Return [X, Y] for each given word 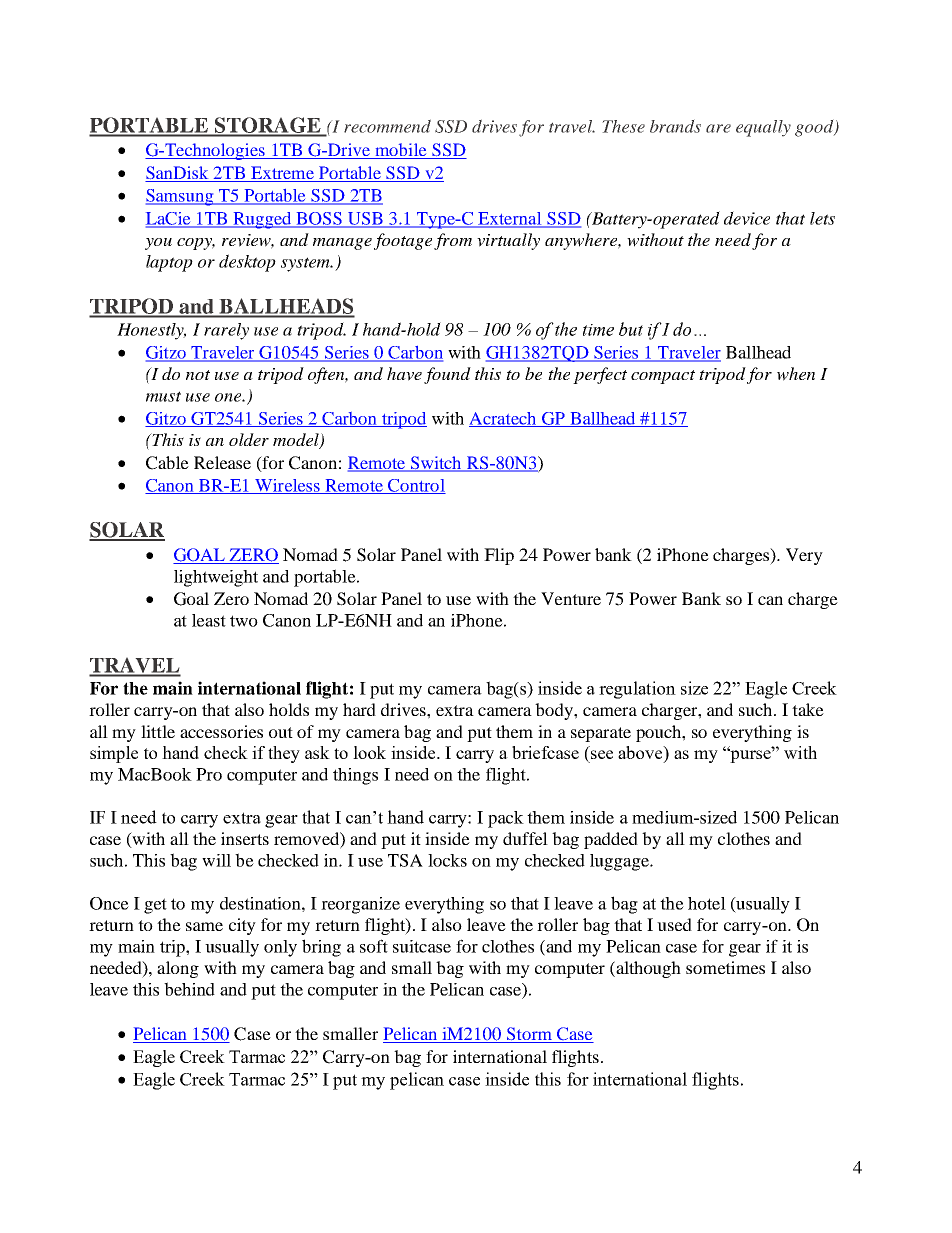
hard [359, 709]
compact [663, 377]
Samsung [181, 197]
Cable [167, 463]
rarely [226, 331]
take [808, 709]
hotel [707, 903]
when [796, 374]
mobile [401, 151]
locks [447, 860]
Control [416, 486]
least [209, 620]
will [216, 860]
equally [763, 128]
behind [189, 989]
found [447, 375]
